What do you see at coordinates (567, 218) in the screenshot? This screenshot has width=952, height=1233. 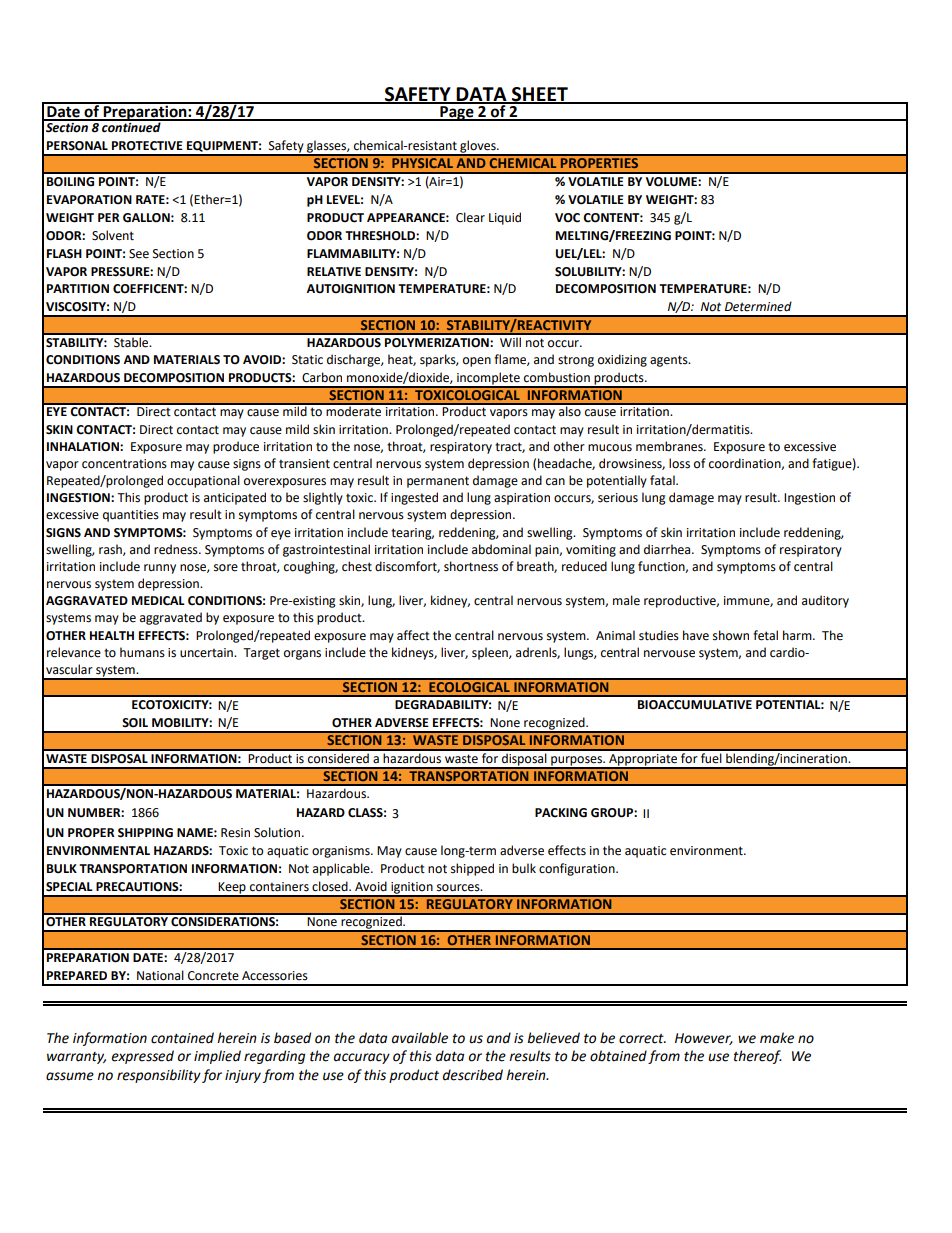 I see `VOC` at bounding box center [567, 218].
